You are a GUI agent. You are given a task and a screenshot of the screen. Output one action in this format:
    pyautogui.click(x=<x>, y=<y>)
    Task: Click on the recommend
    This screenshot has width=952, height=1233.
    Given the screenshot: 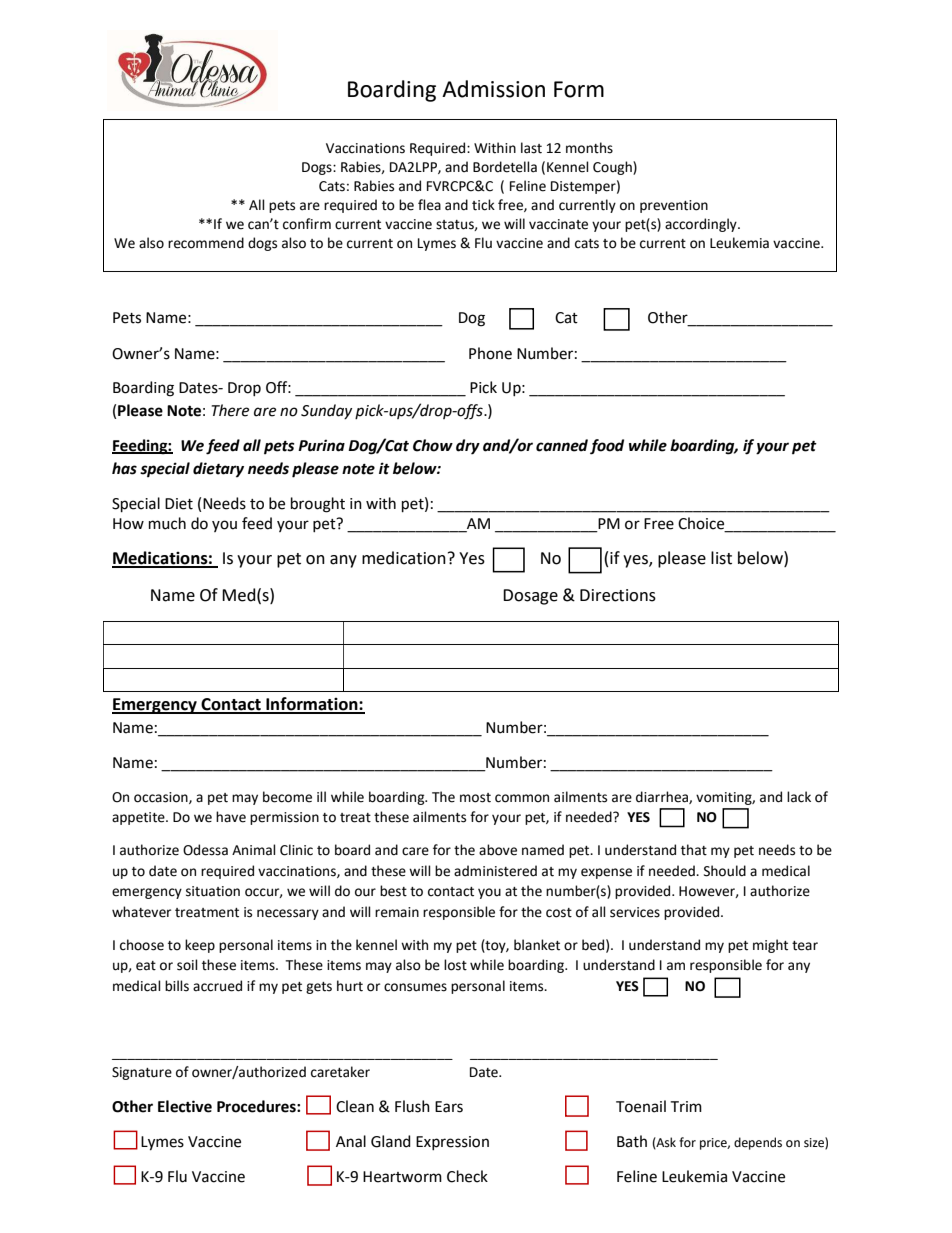 What is the action you would take?
    pyautogui.click(x=206, y=243)
